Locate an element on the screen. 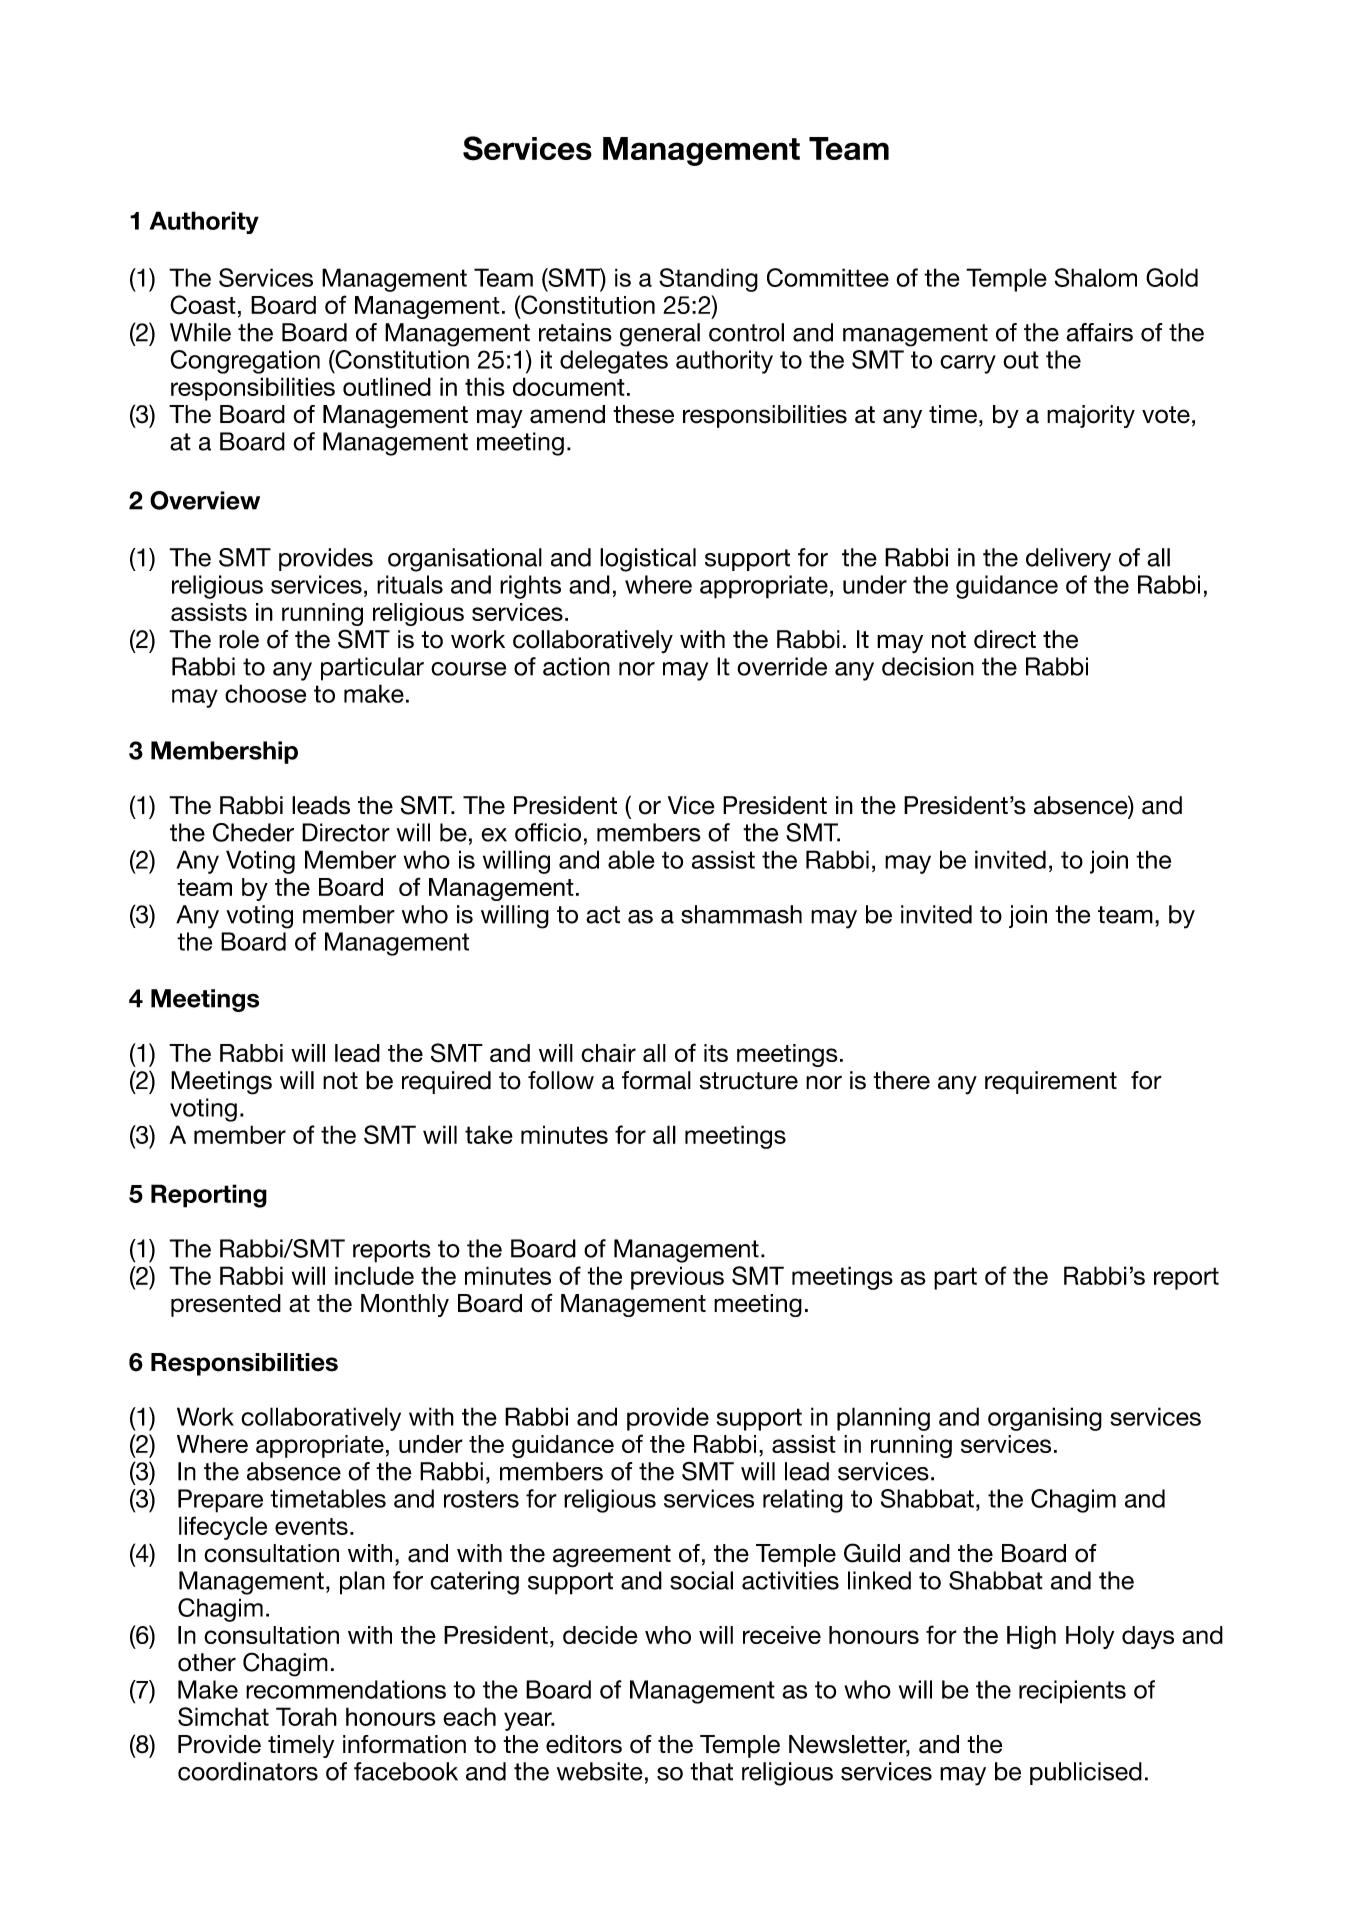 Image resolution: width=1353 pixels, height=1914 pixels. requirement is located at coordinates (1051, 1082).
